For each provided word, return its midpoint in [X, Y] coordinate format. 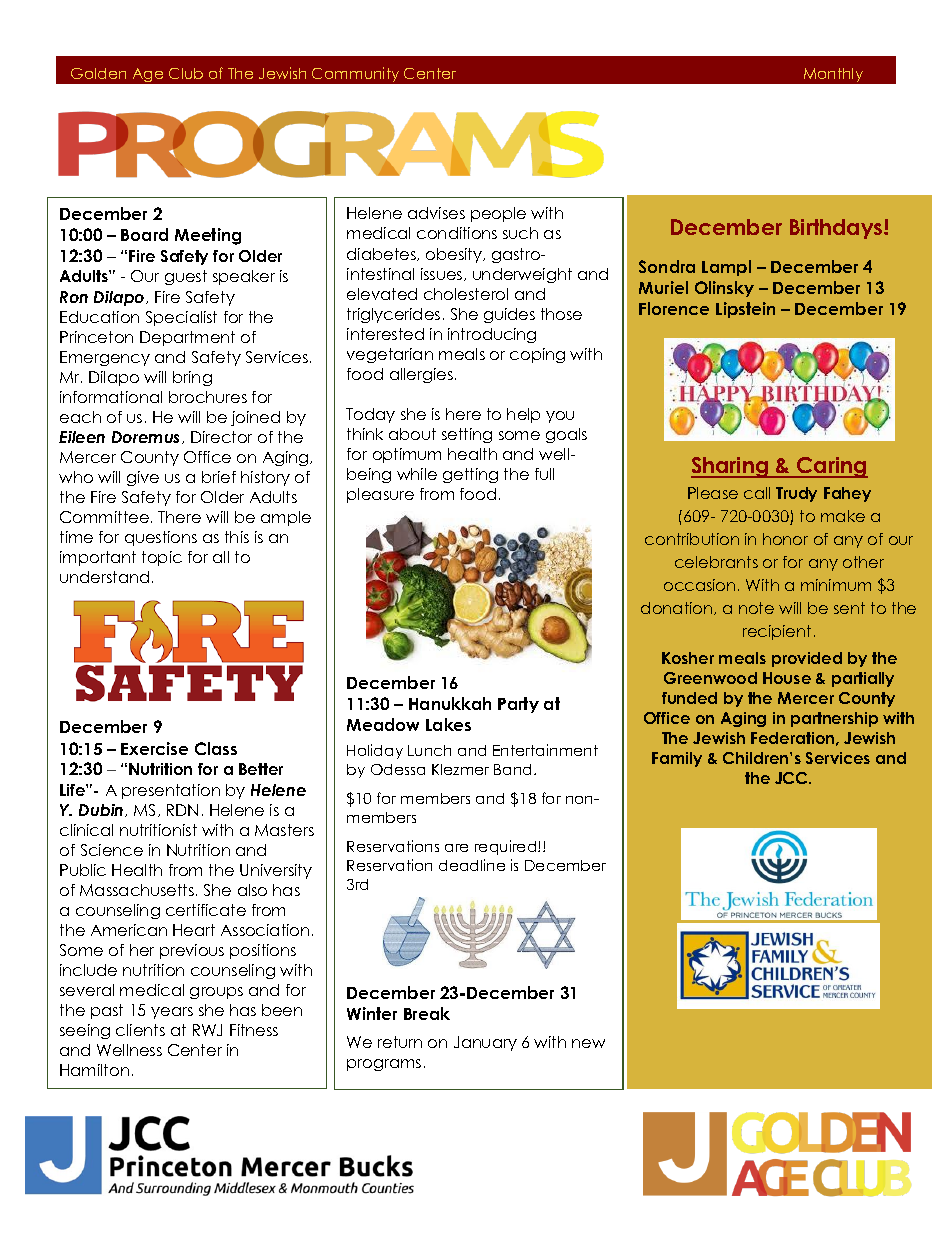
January [485, 1043]
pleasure [380, 495]
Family [677, 759]
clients [140, 1030]
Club [186, 73]
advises [436, 213]
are [456, 848]
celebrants [716, 562]
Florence [674, 308]
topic [162, 558]
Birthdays [837, 229]
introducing [492, 335]
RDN [182, 810]
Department [187, 338]
